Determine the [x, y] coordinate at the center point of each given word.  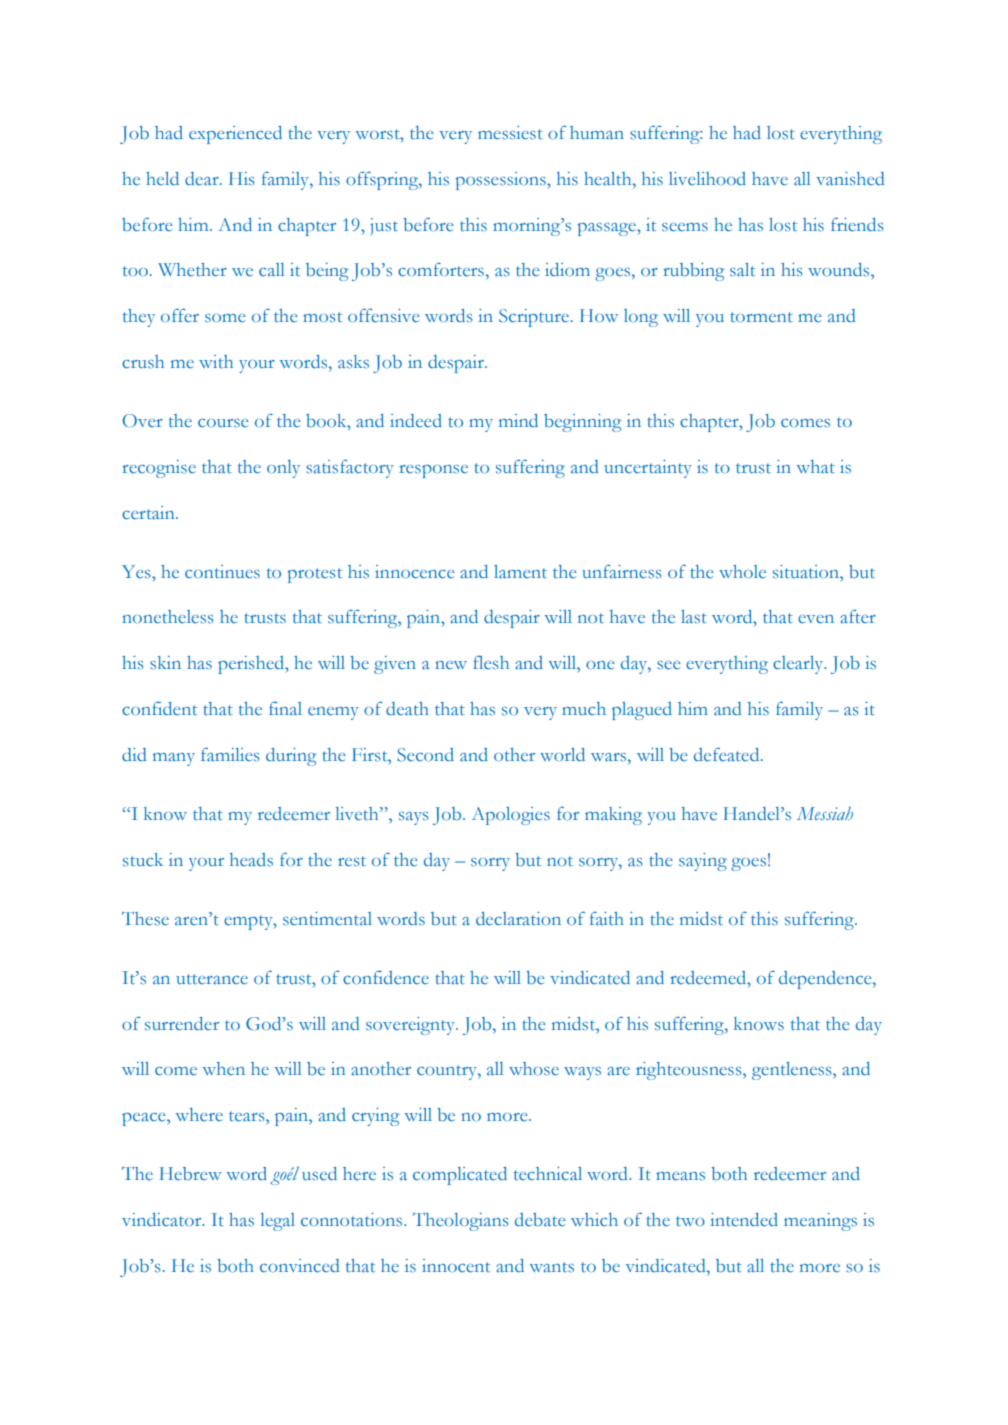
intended [744, 1220]
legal [278, 1222]
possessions [501, 181]
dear [203, 179]
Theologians [461, 1222]
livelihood [707, 178]
